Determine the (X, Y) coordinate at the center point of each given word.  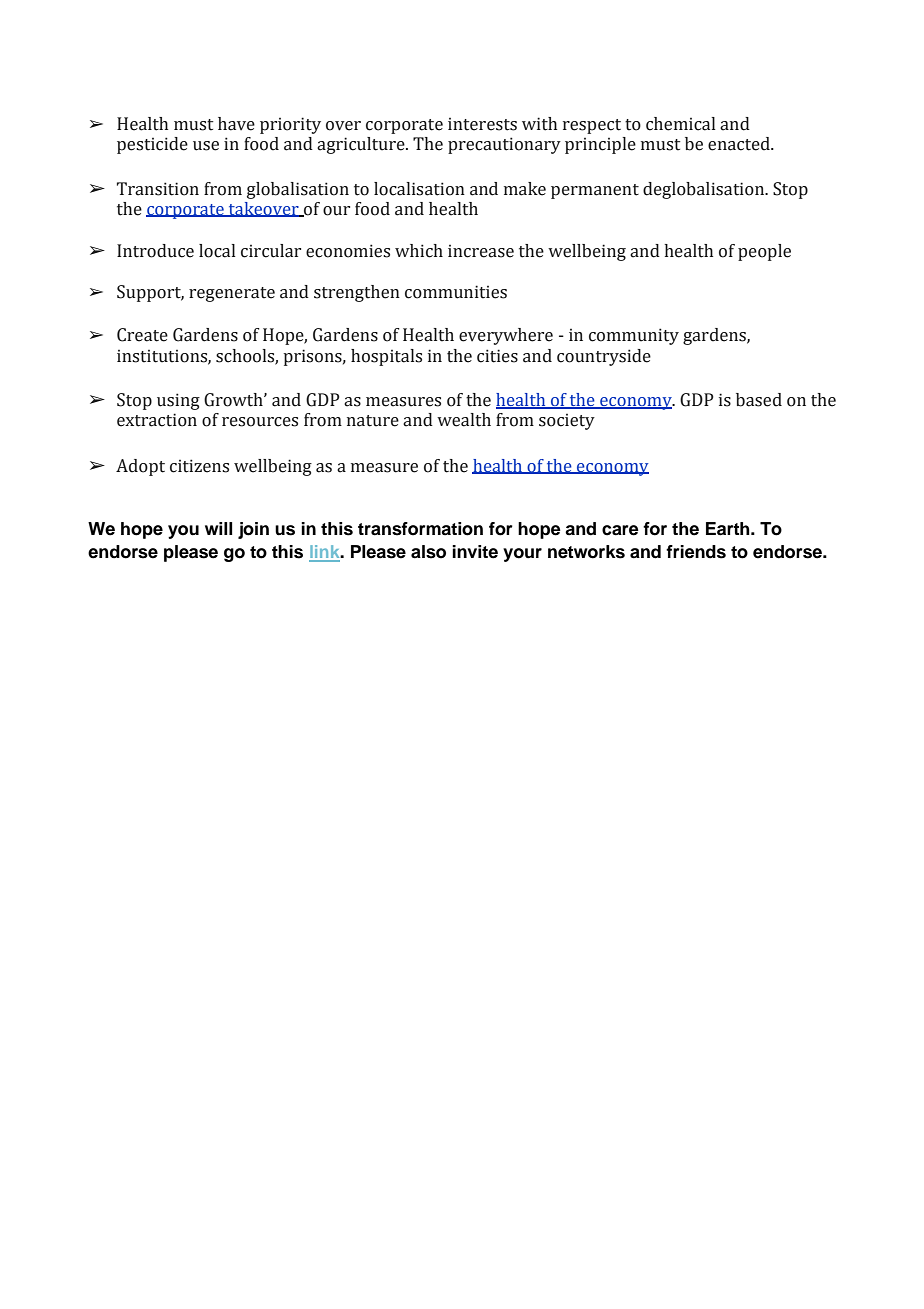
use (206, 146)
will (218, 528)
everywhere (506, 336)
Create (142, 335)
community (634, 336)
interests (482, 124)
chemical (680, 124)
